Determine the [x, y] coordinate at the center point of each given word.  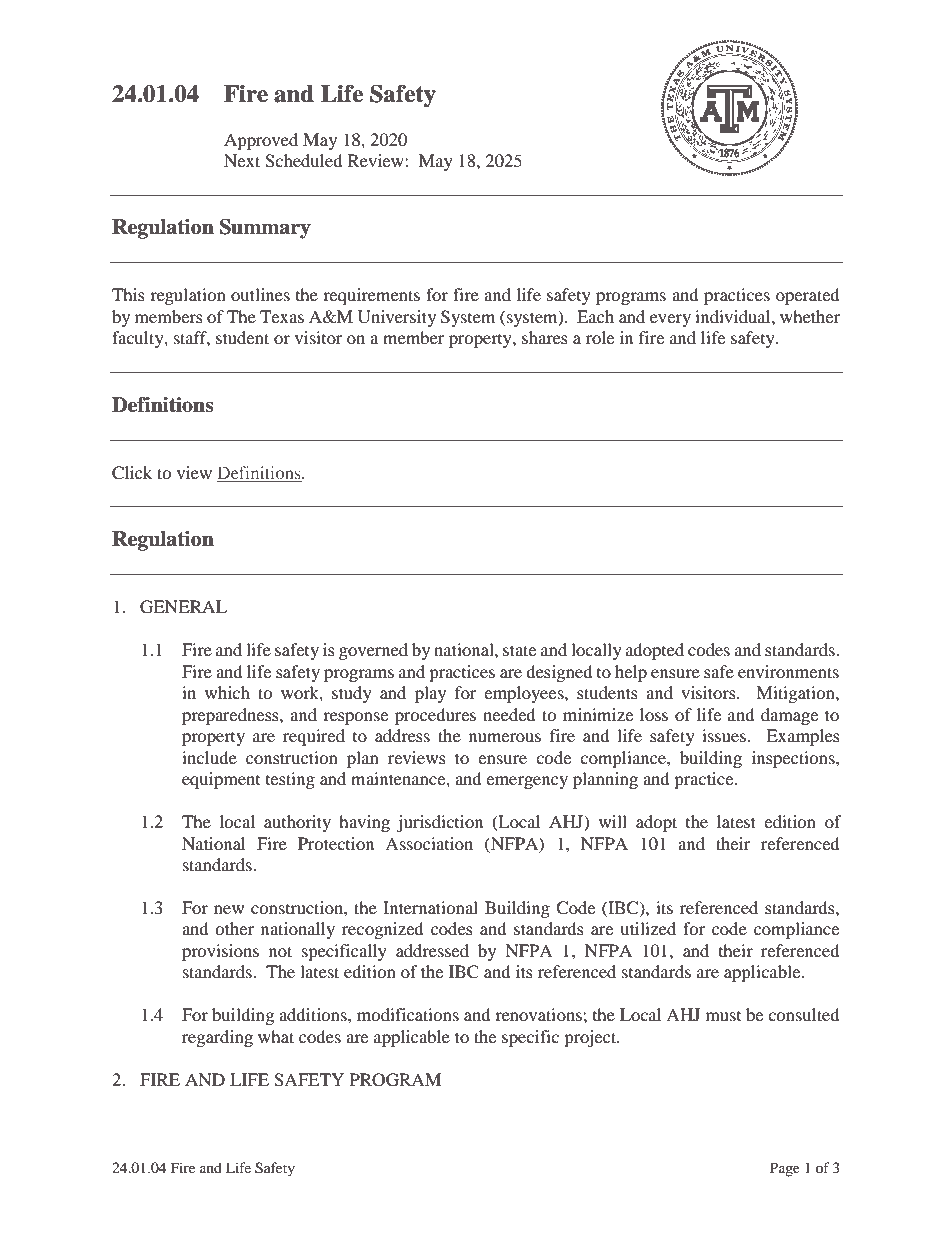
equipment [221, 780]
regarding [217, 1038]
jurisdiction [440, 823]
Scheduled [304, 161]
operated [808, 296]
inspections [794, 759]
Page [785, 1169]
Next [242, 160]
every [670, 320]
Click [132, 473]
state [519, 650]
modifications [408, 1014]
